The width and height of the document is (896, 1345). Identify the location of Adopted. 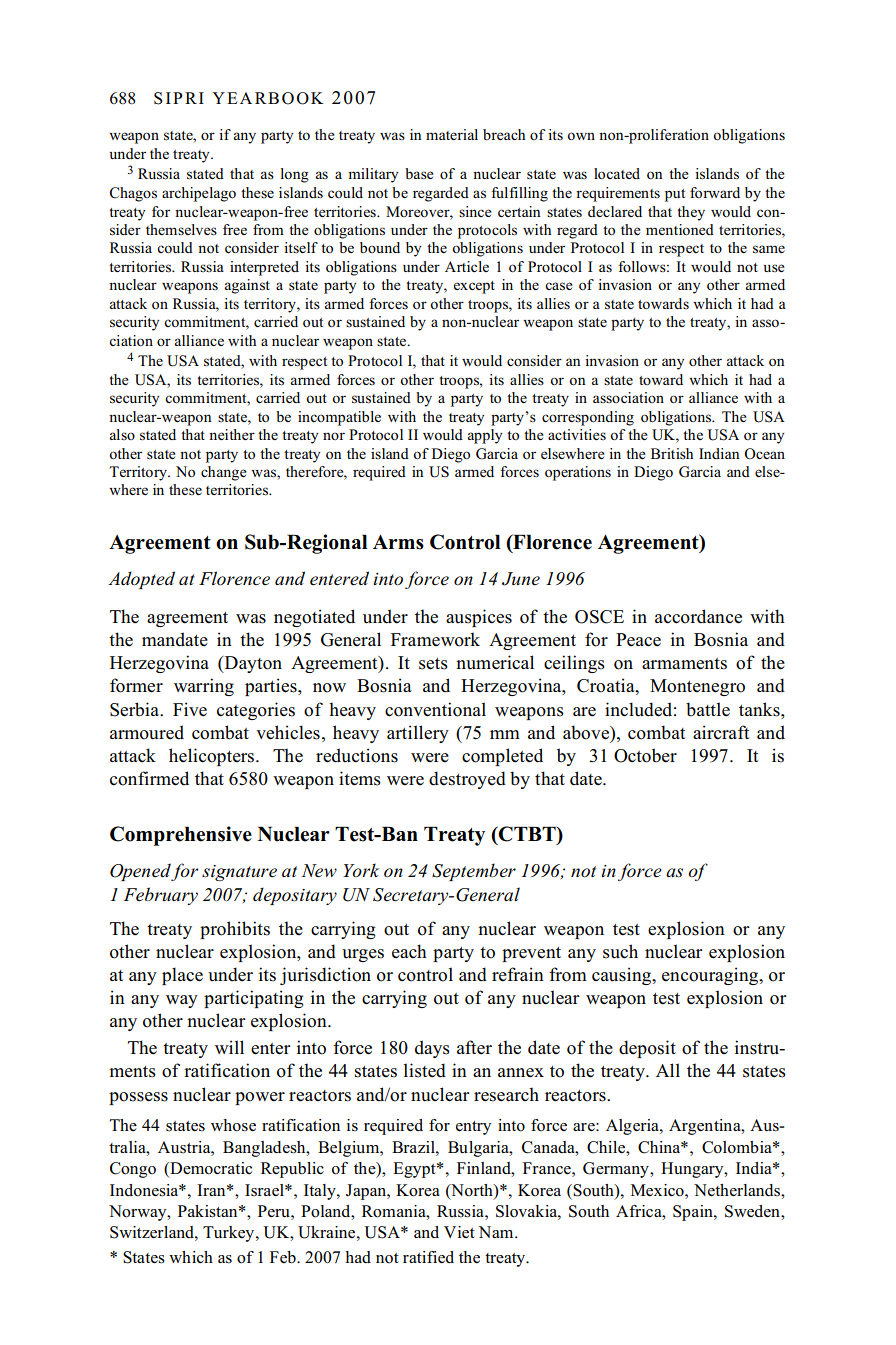
(141, 580).
